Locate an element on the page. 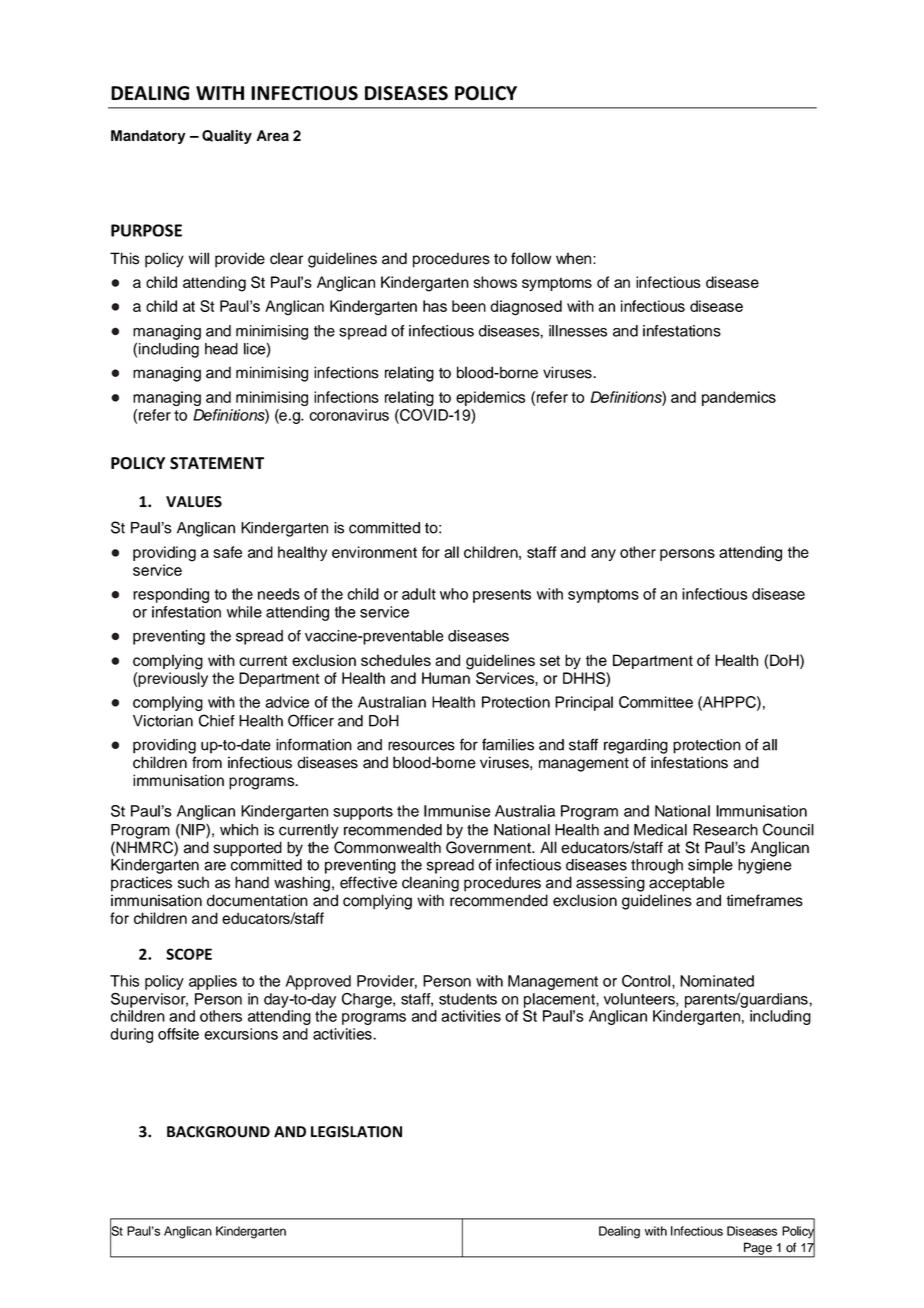 The height and width of the document is (1308, 924). who is located at coordinates (454, 594).
